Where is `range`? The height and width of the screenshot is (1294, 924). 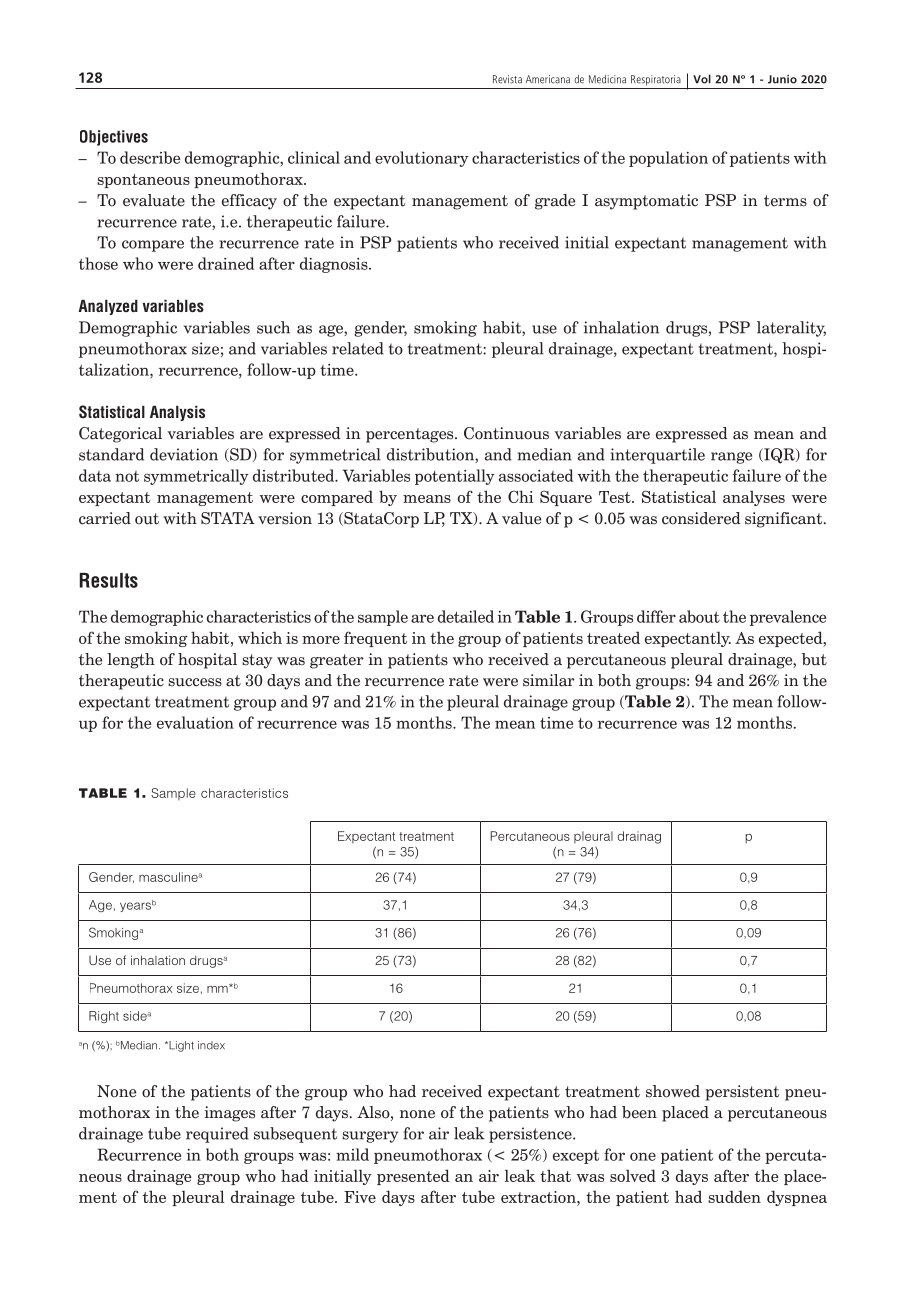 range is located at coordinates (731, 458).
